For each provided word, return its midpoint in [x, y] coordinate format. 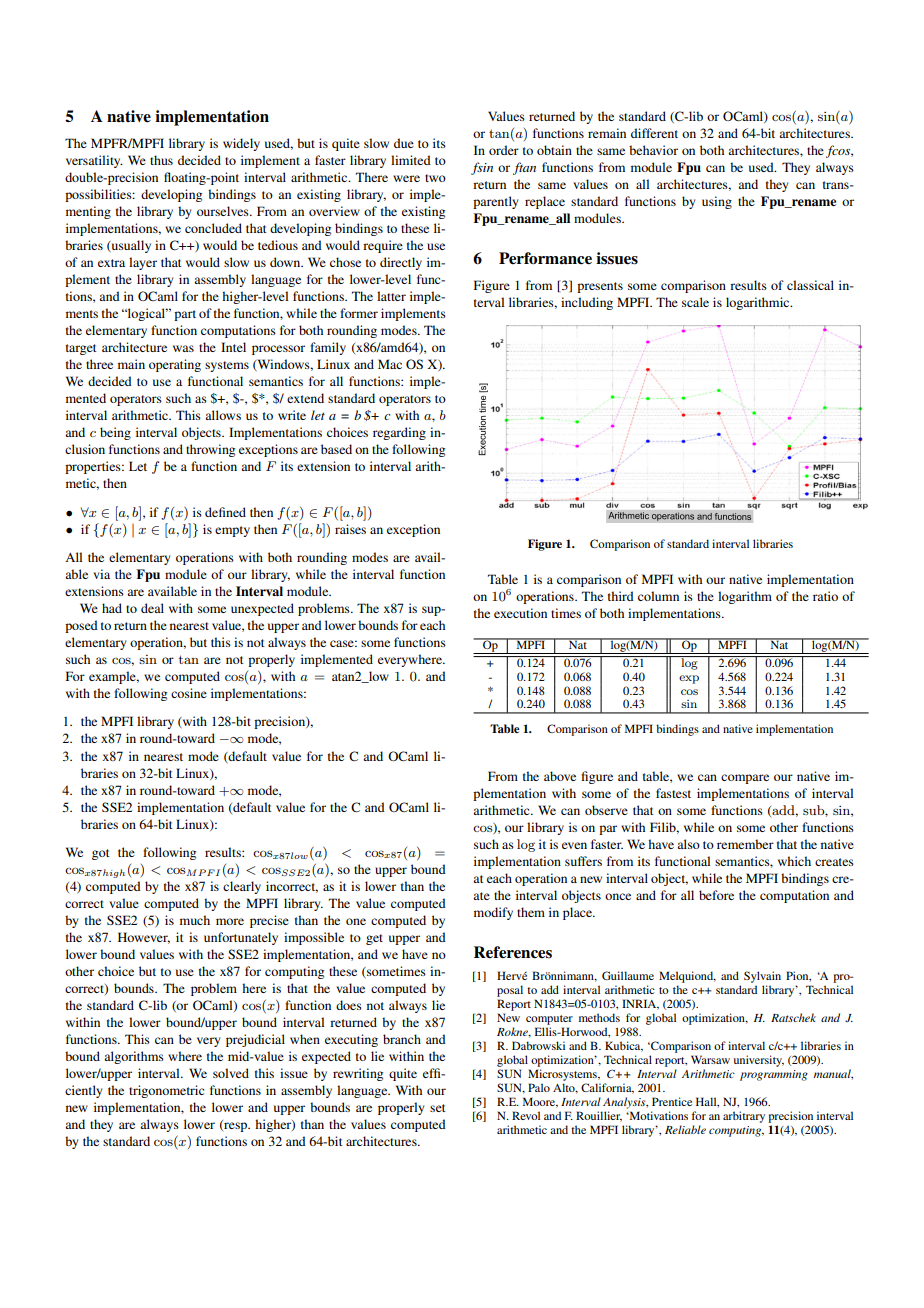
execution [520, 613]
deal [152, 608]
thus [161, 160]
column [658, 596]
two [435, 178]
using [717, 202]
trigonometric [166, 1091]
